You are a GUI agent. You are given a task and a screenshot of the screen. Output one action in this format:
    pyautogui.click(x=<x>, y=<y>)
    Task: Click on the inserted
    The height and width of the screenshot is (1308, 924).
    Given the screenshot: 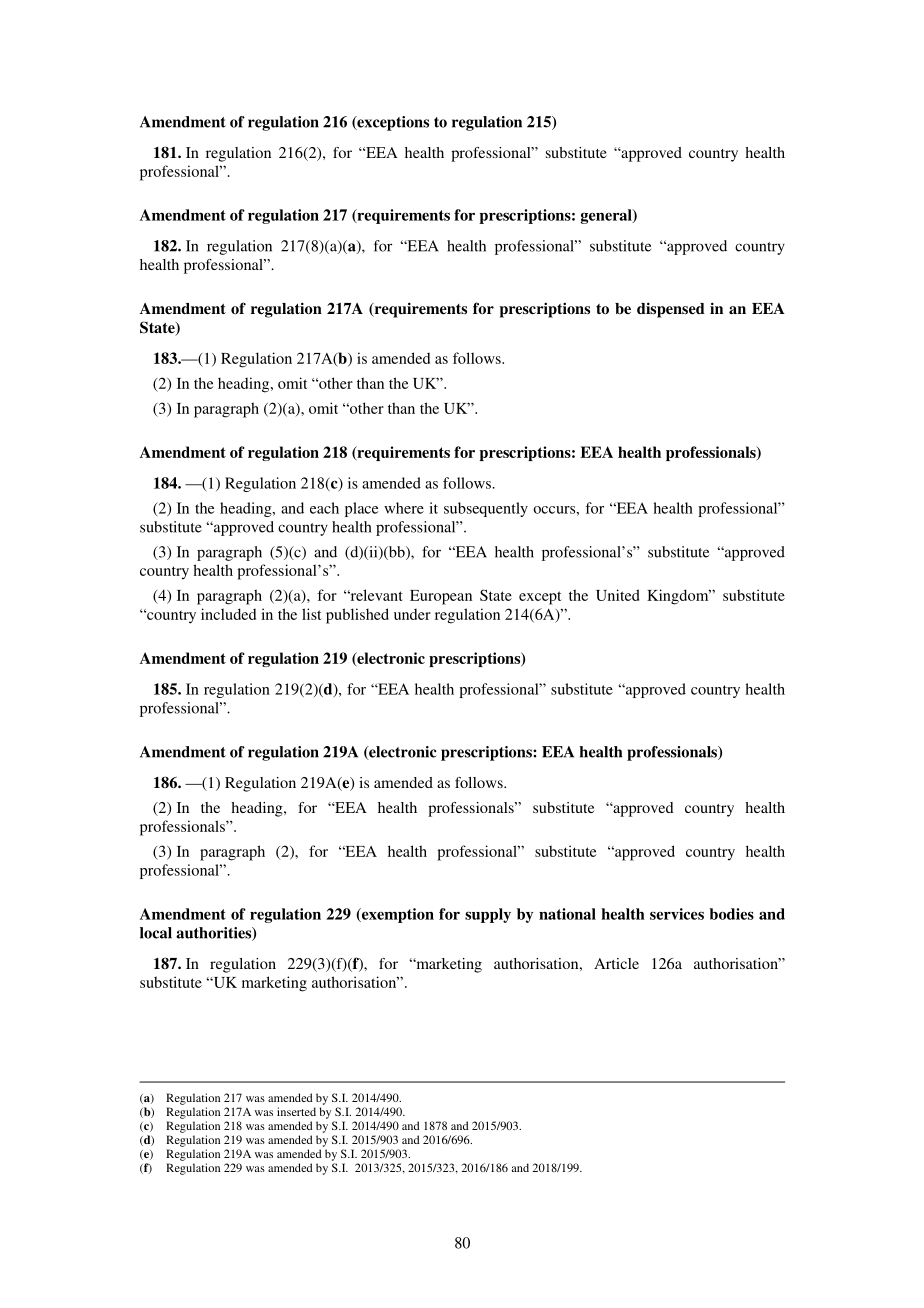 What is the action you would take?
    pyautogui.click(x=296, y=1111)
